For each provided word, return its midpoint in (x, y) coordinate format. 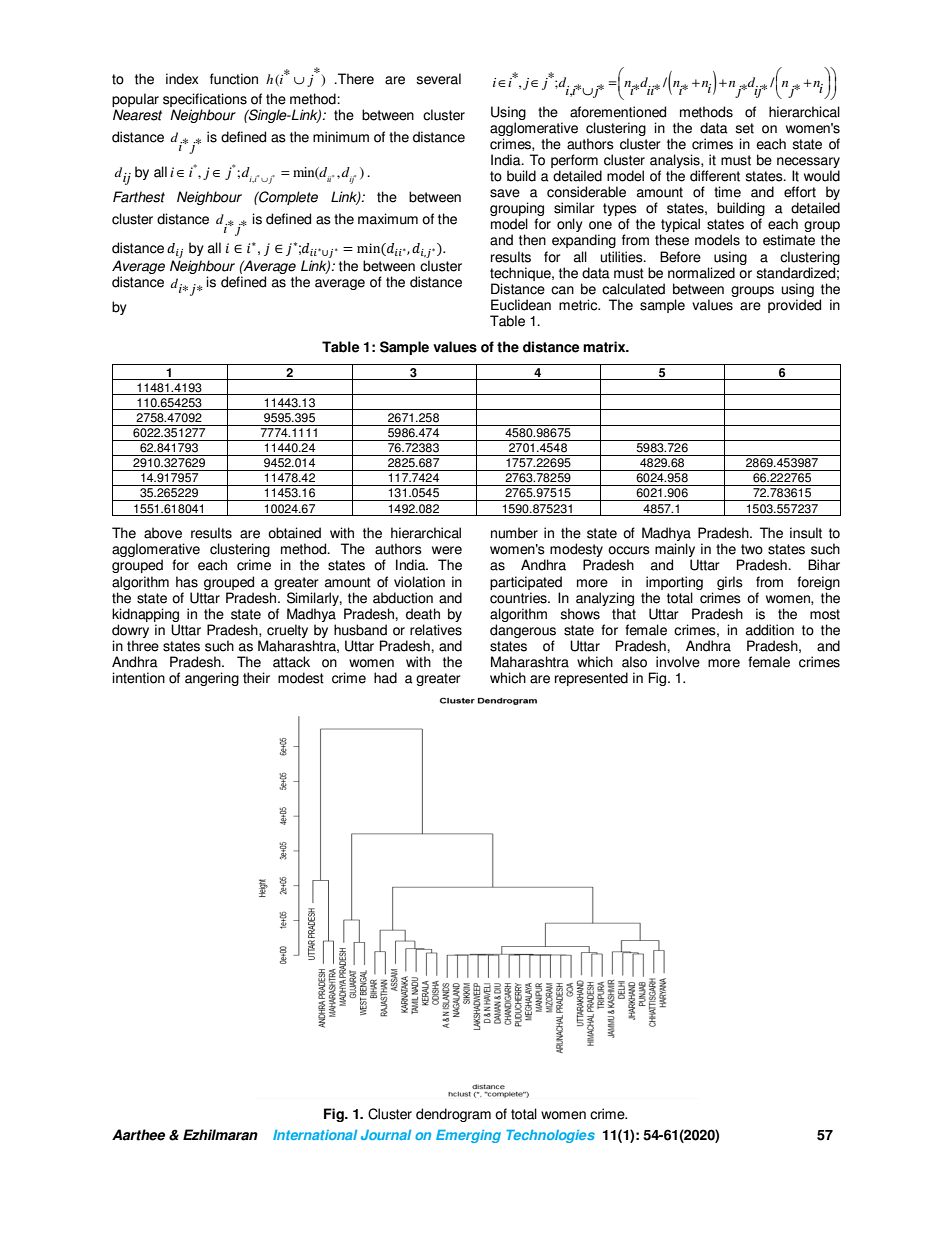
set (744, 128)
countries (519, 598)
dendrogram (453, 1115)
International (315, 1135)
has (187, 582)
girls (730, 583)
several (438, 79)
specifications (206, 101)
